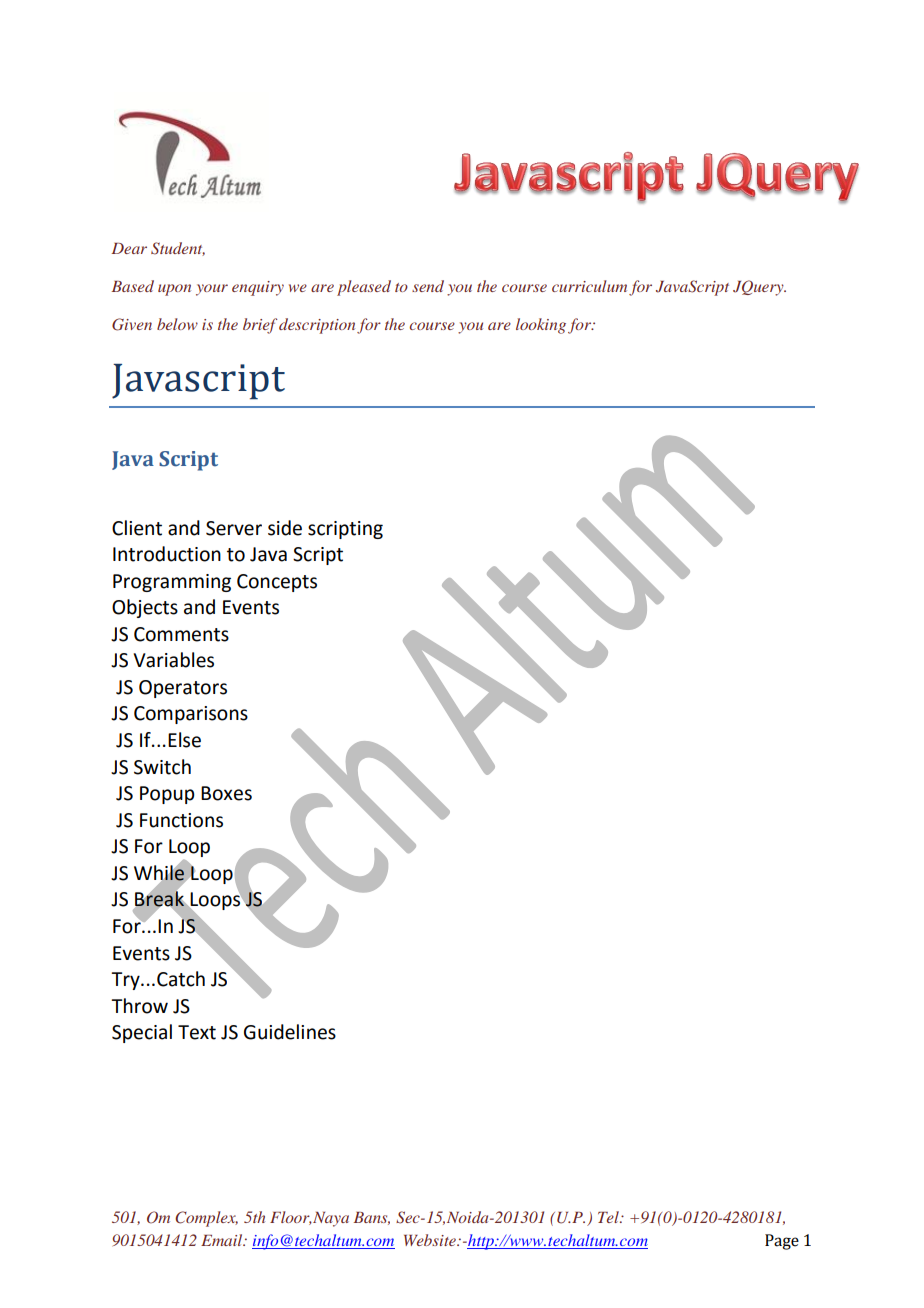 This image has width=924, height=1308. Describe the element at coordinates (197, 1032) in the image. I see `Text` at that location.
